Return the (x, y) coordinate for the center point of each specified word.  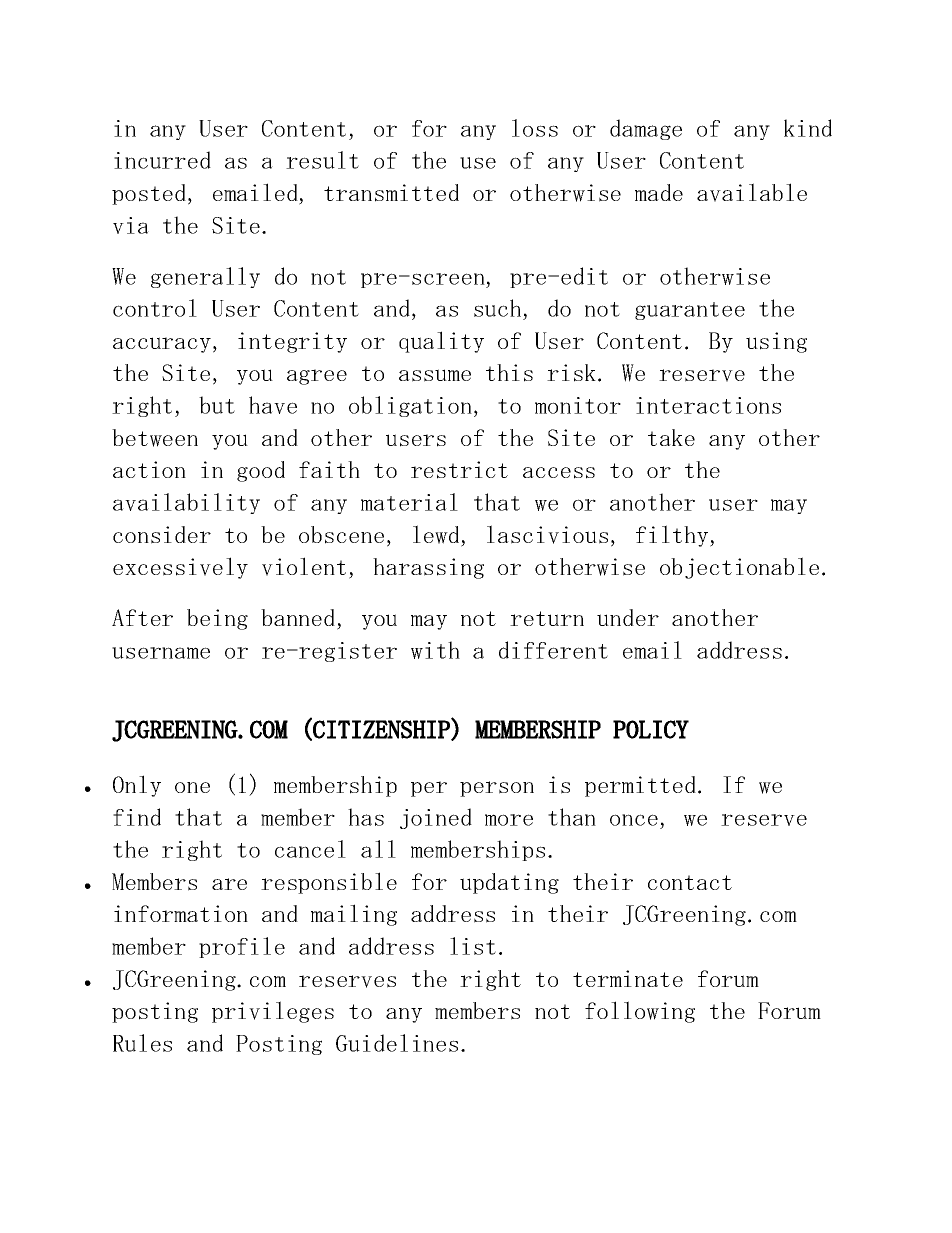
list (473, 946)
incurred (162, 160)
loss (535, 128)
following (640, 1012)
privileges (273, 1012)
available (752, 192)
